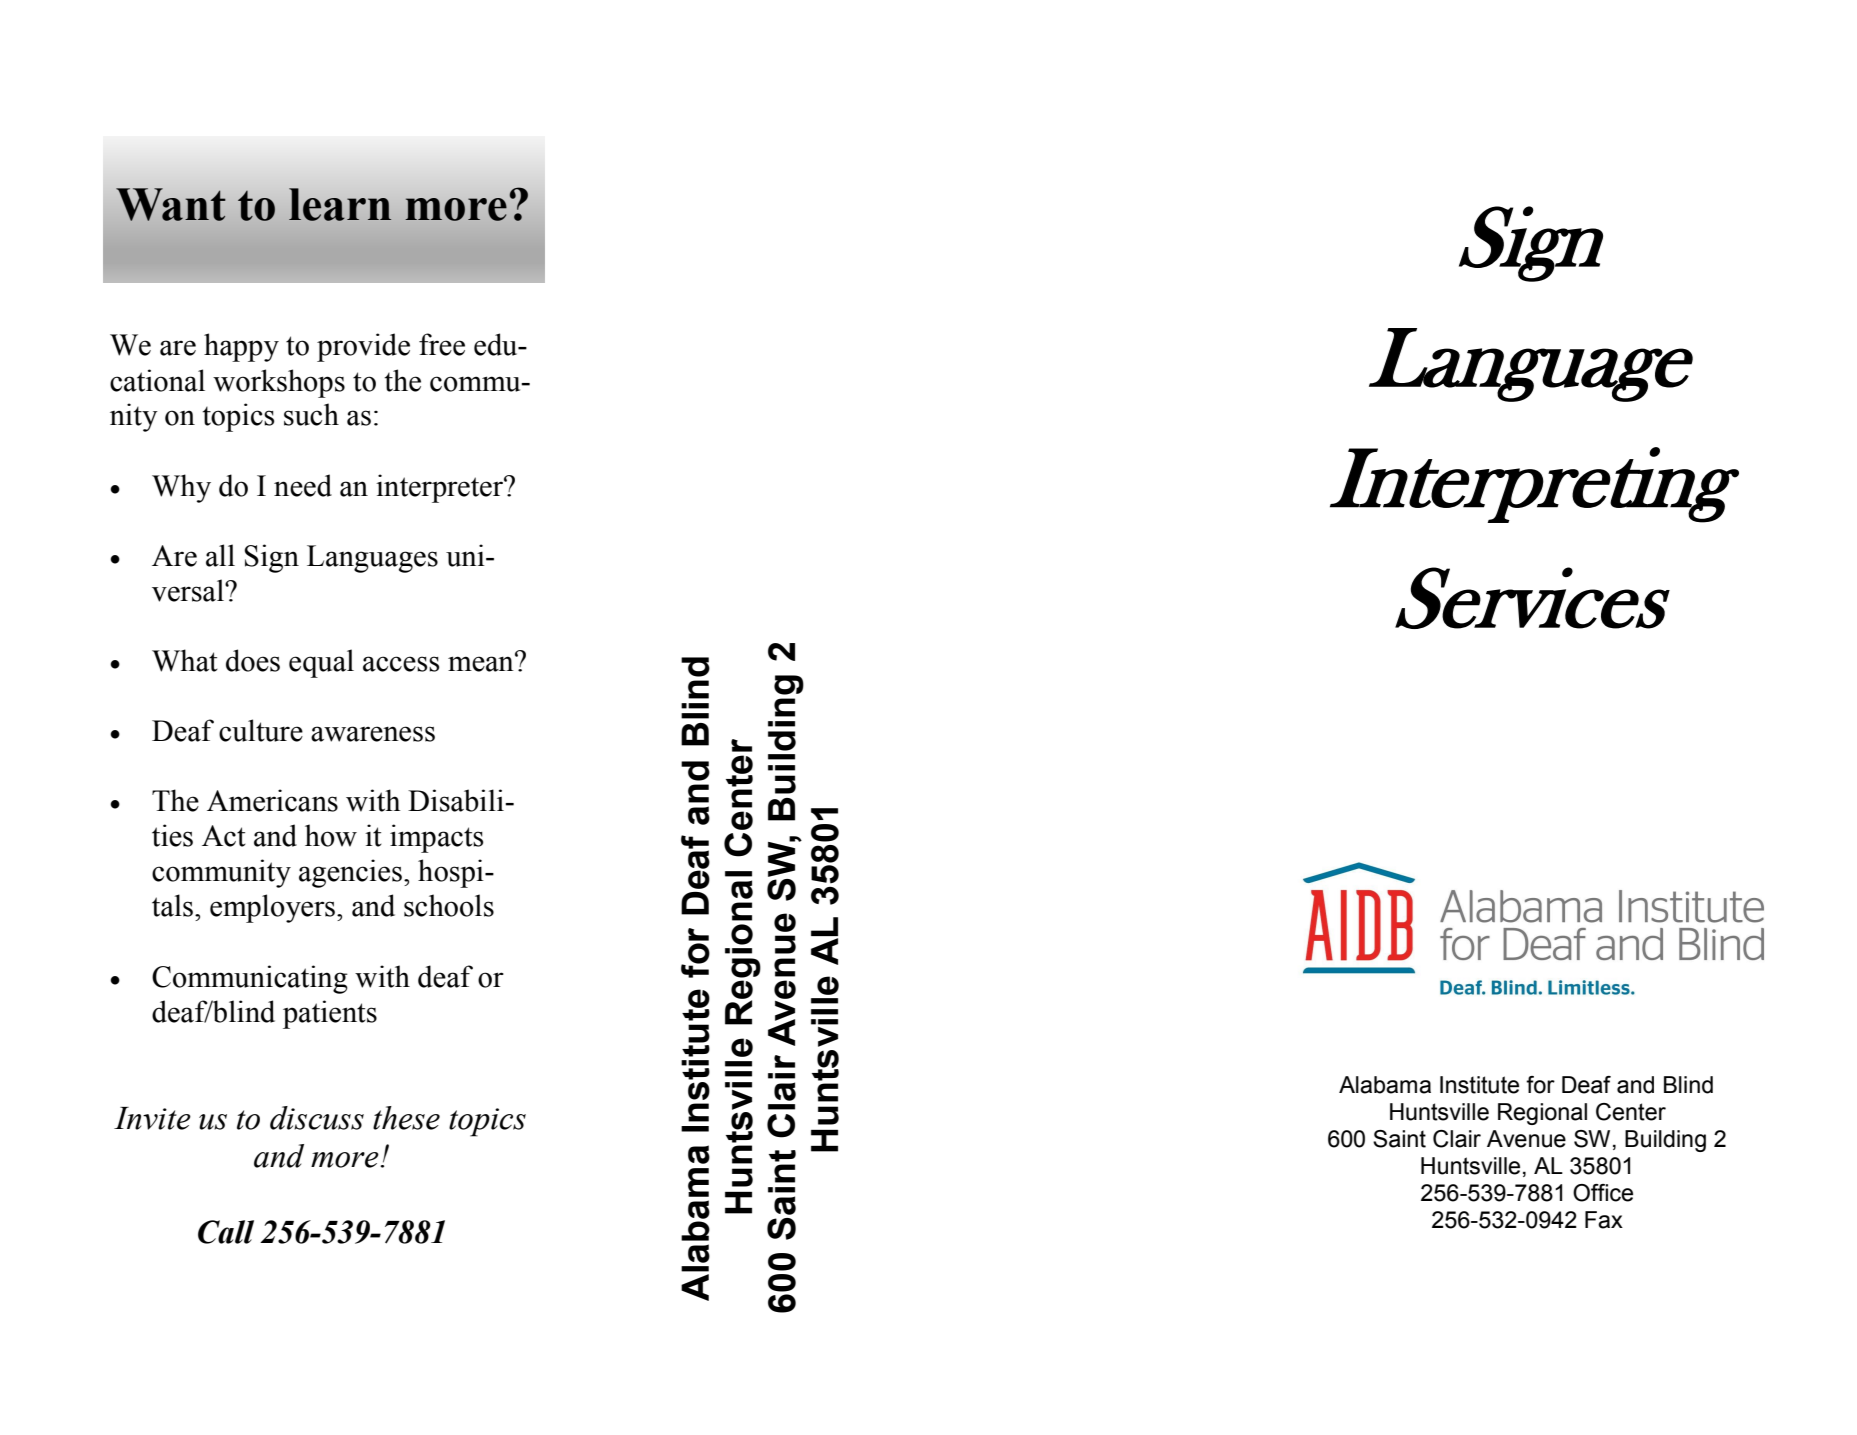  Describe the element at coordinates (373, 734) in the screenshot. I see `awareness` at that location.
